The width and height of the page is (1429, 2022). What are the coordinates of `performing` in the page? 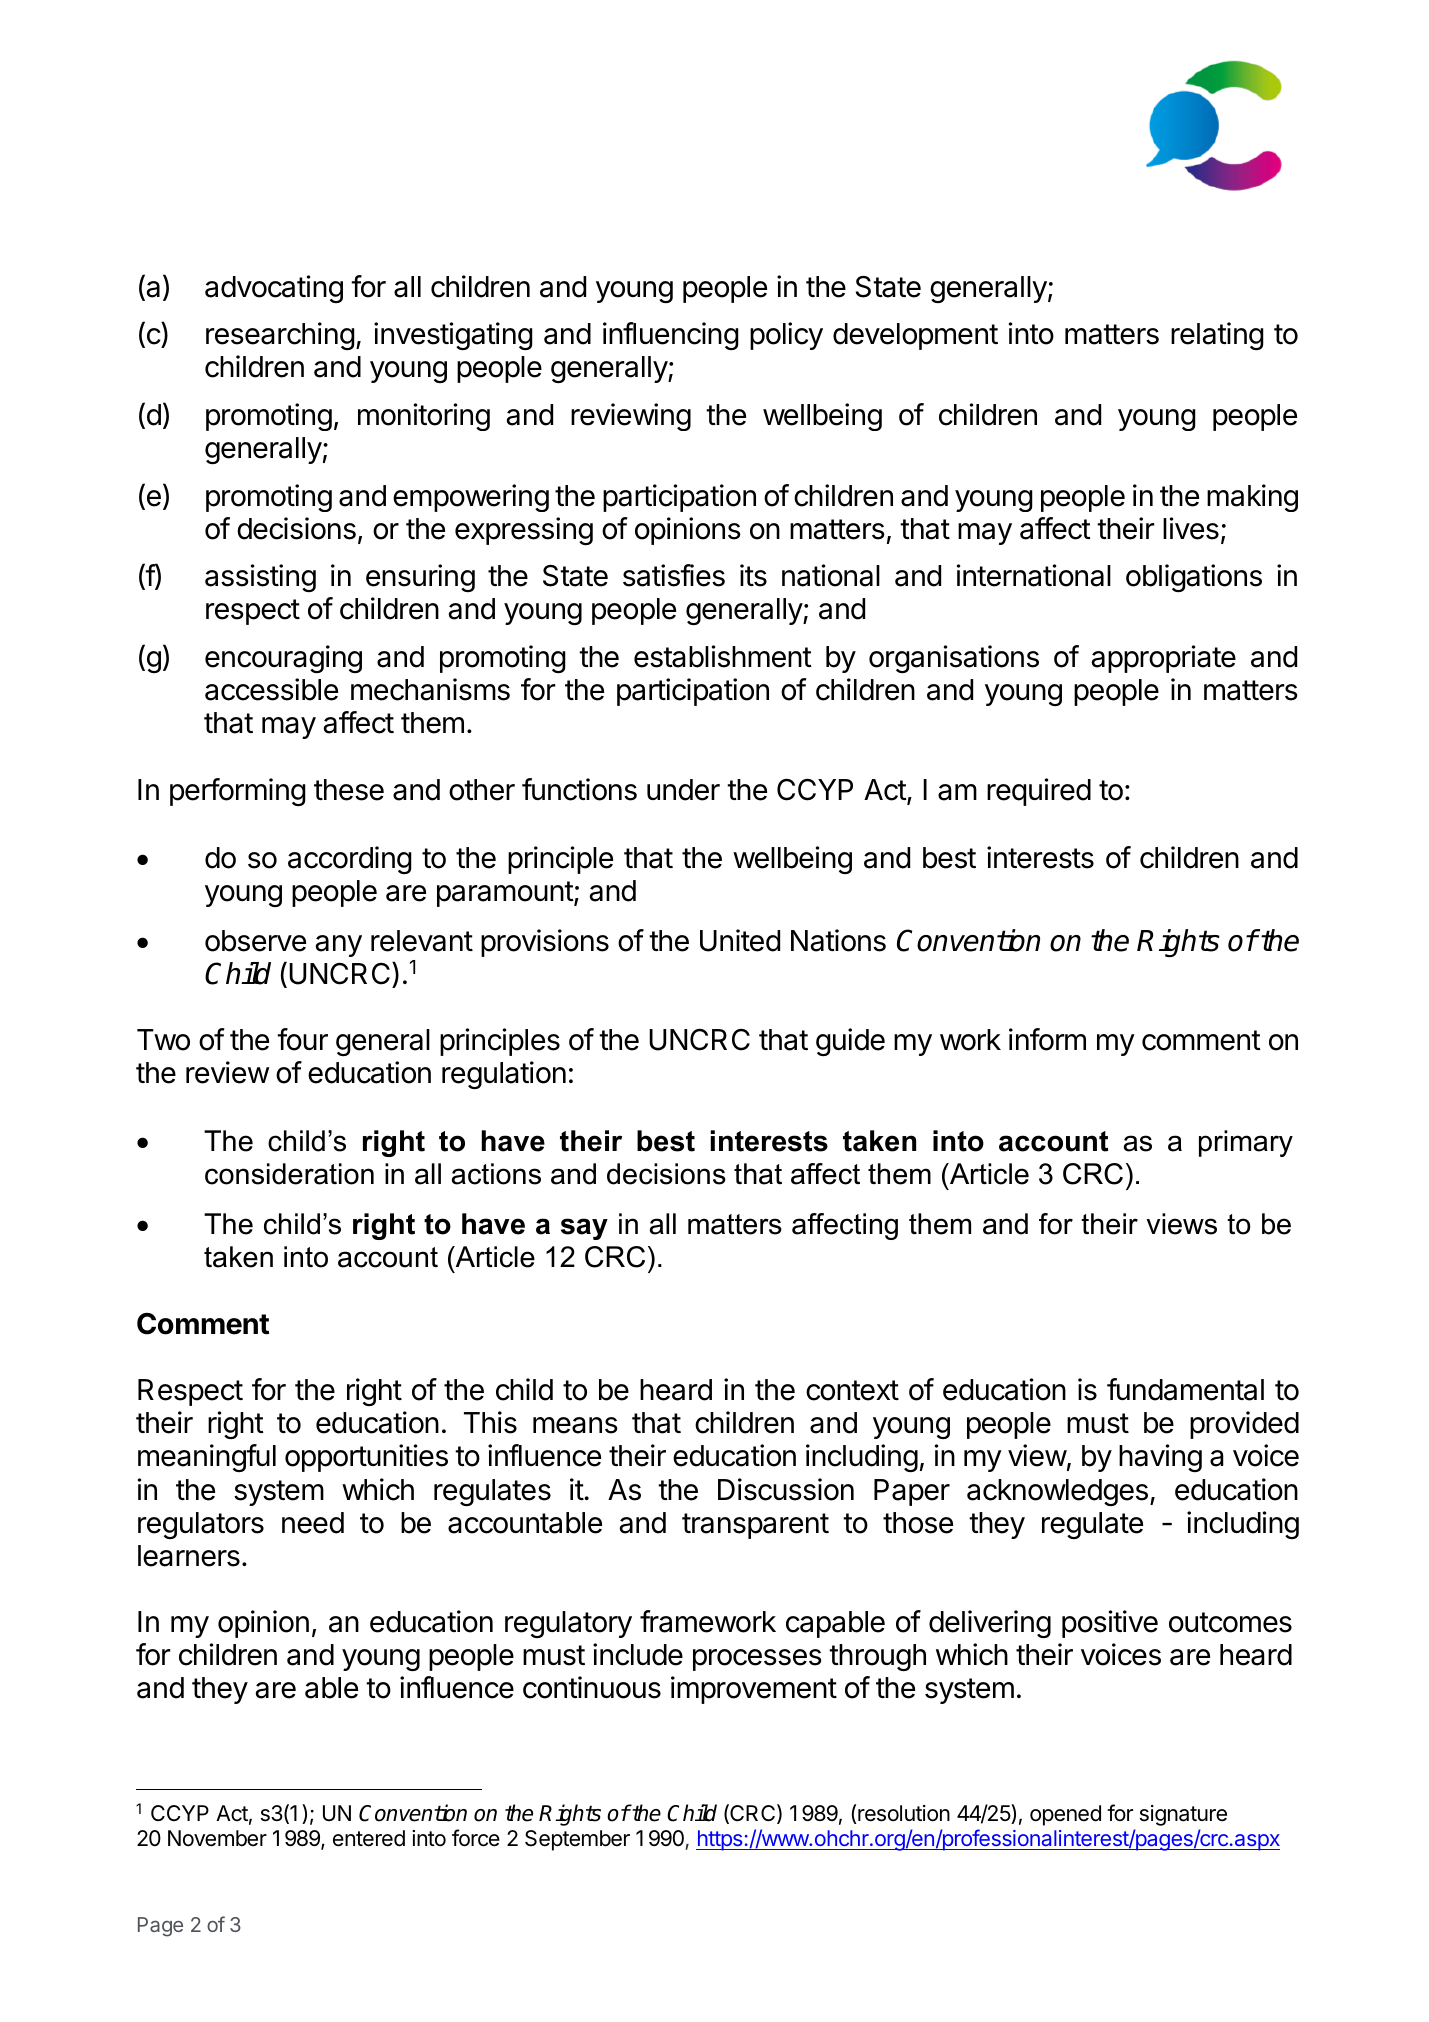 It's located at (238, 792).
